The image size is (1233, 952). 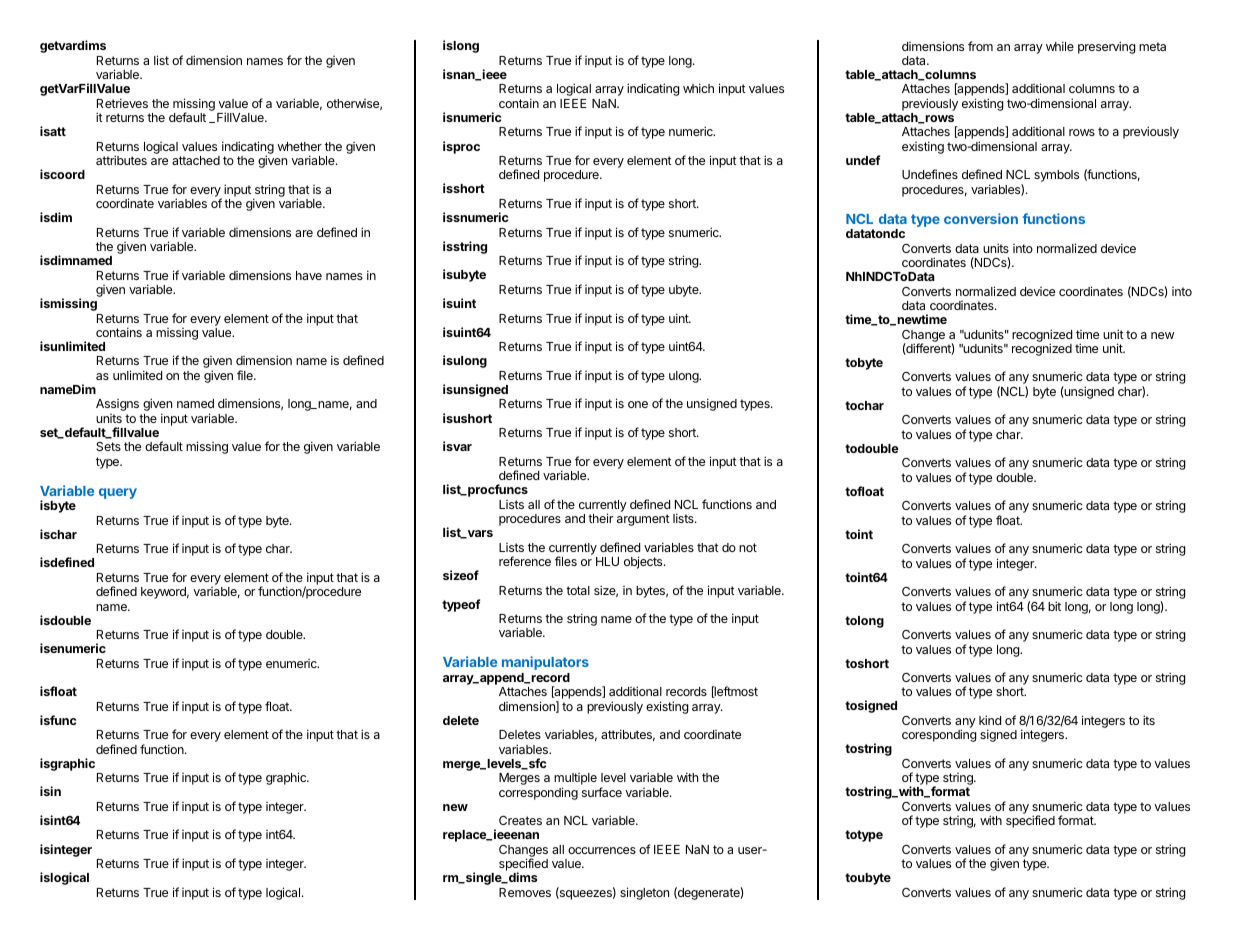 I want to click on one, so click(x=638, y=404).
